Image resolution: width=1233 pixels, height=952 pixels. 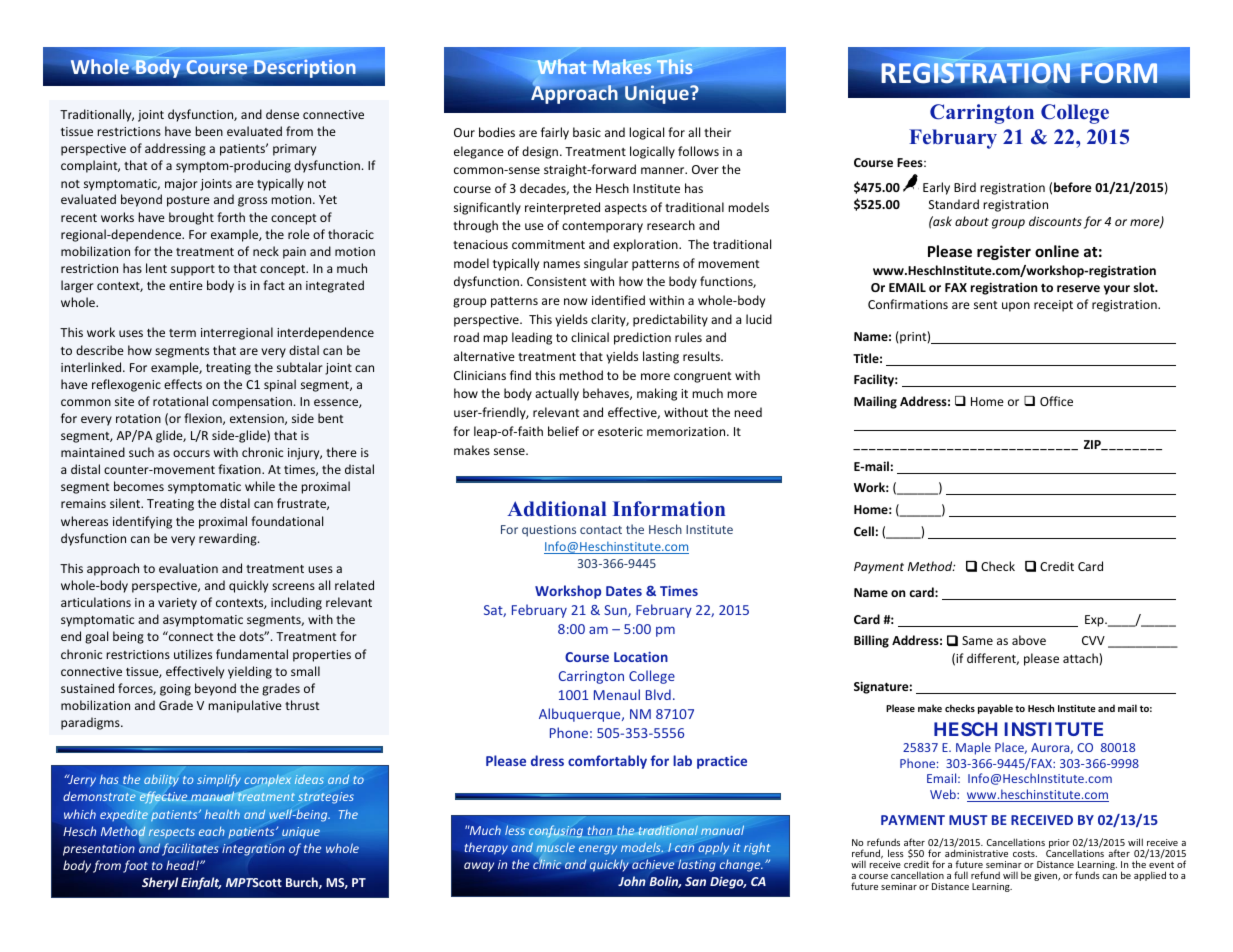 What do you see at coordinates (1073, 187) in the page?
I see `before` at bounding box center [1073, 187].
